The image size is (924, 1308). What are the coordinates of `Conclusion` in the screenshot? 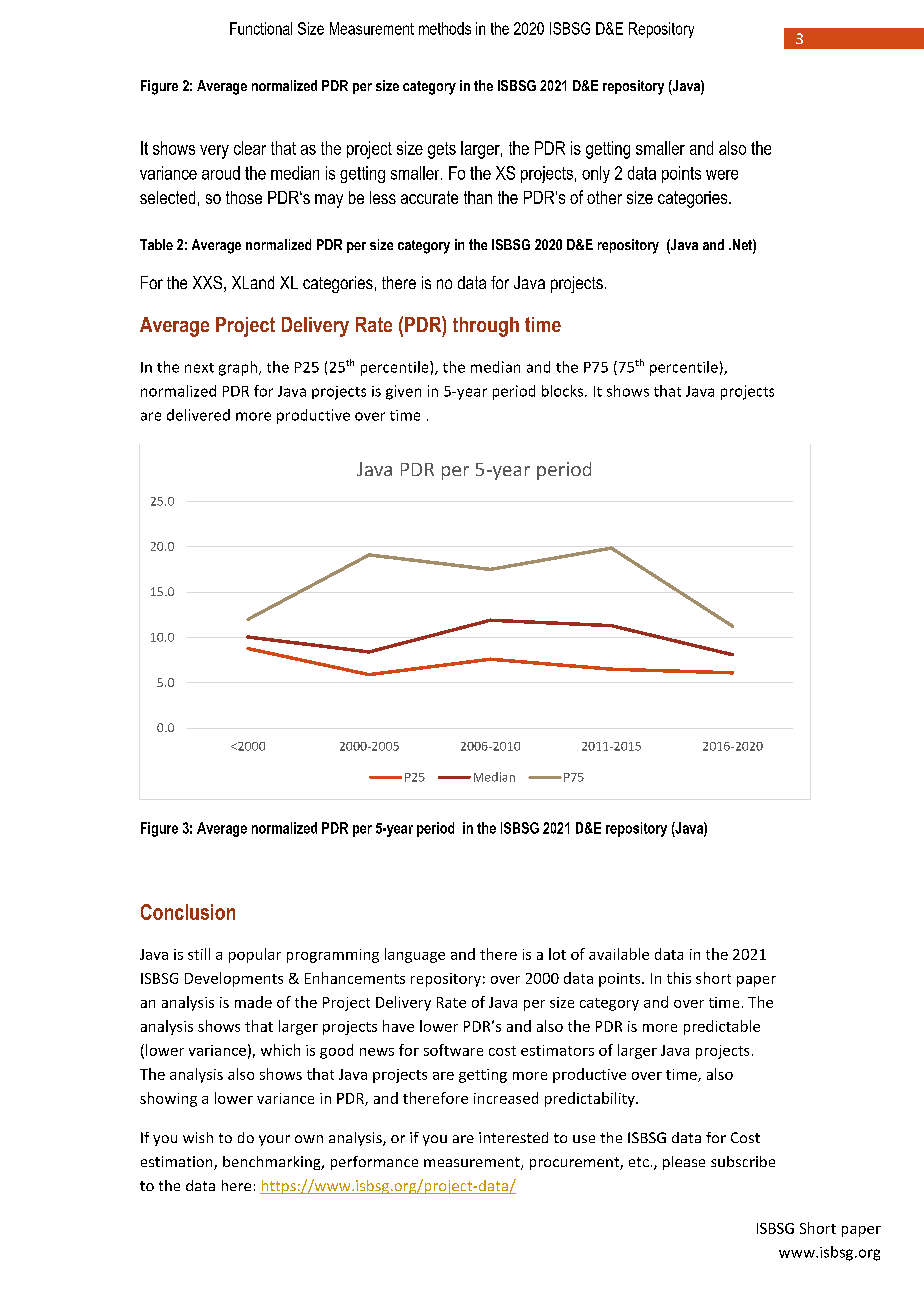 It's located at (188, 912).
